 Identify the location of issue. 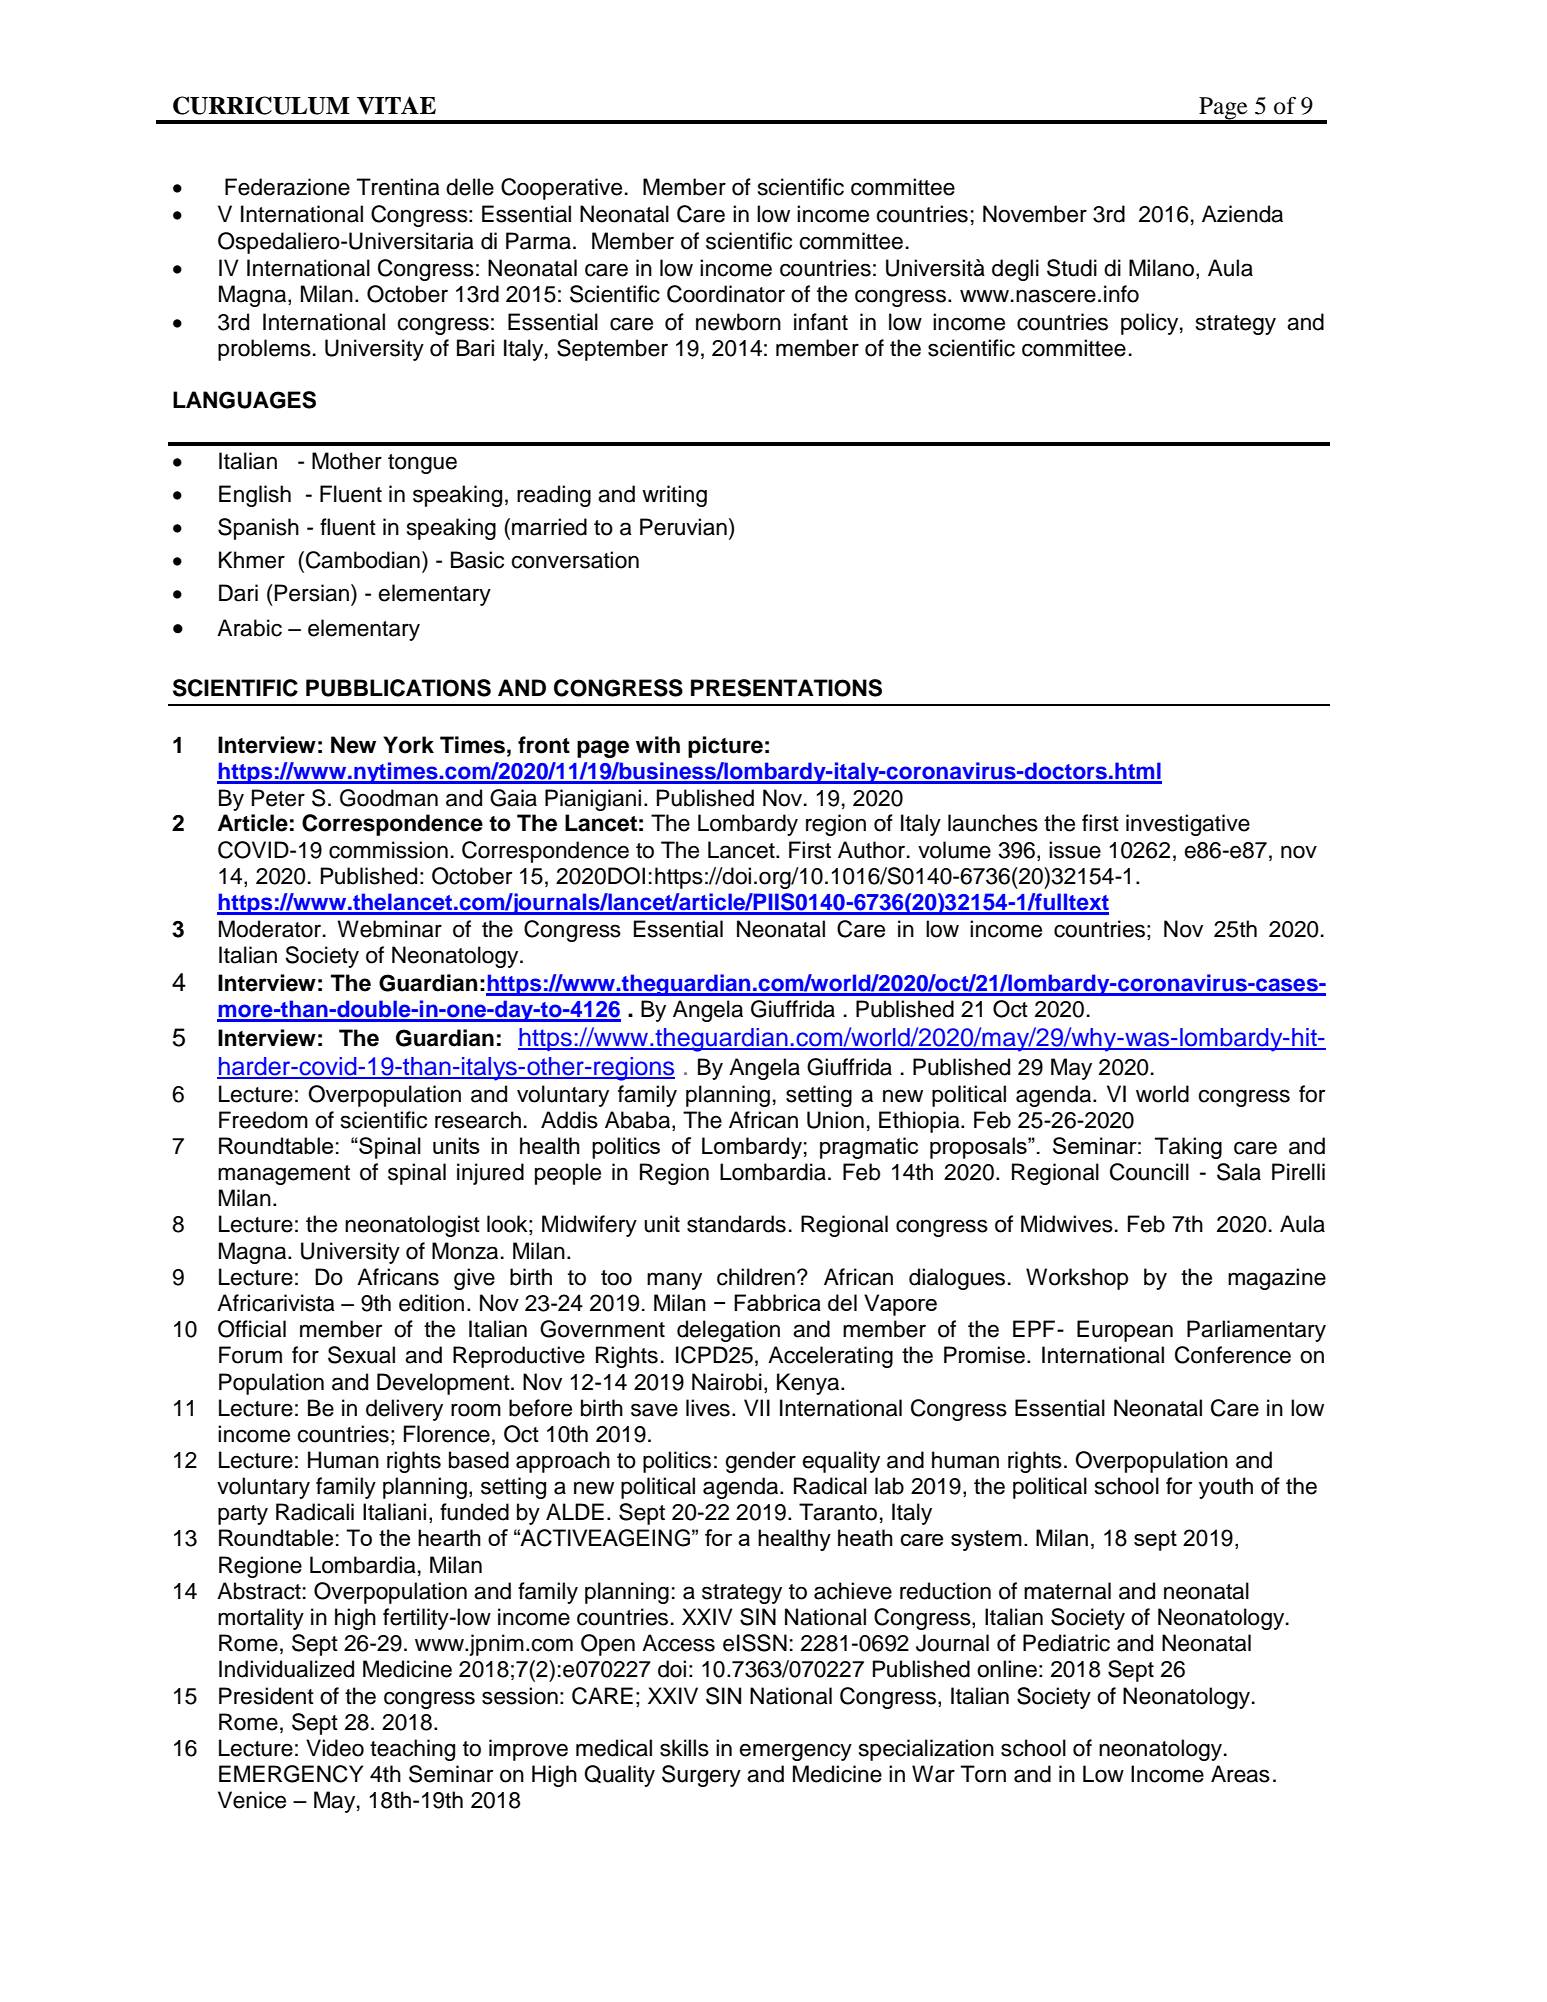
(1075, 850).
